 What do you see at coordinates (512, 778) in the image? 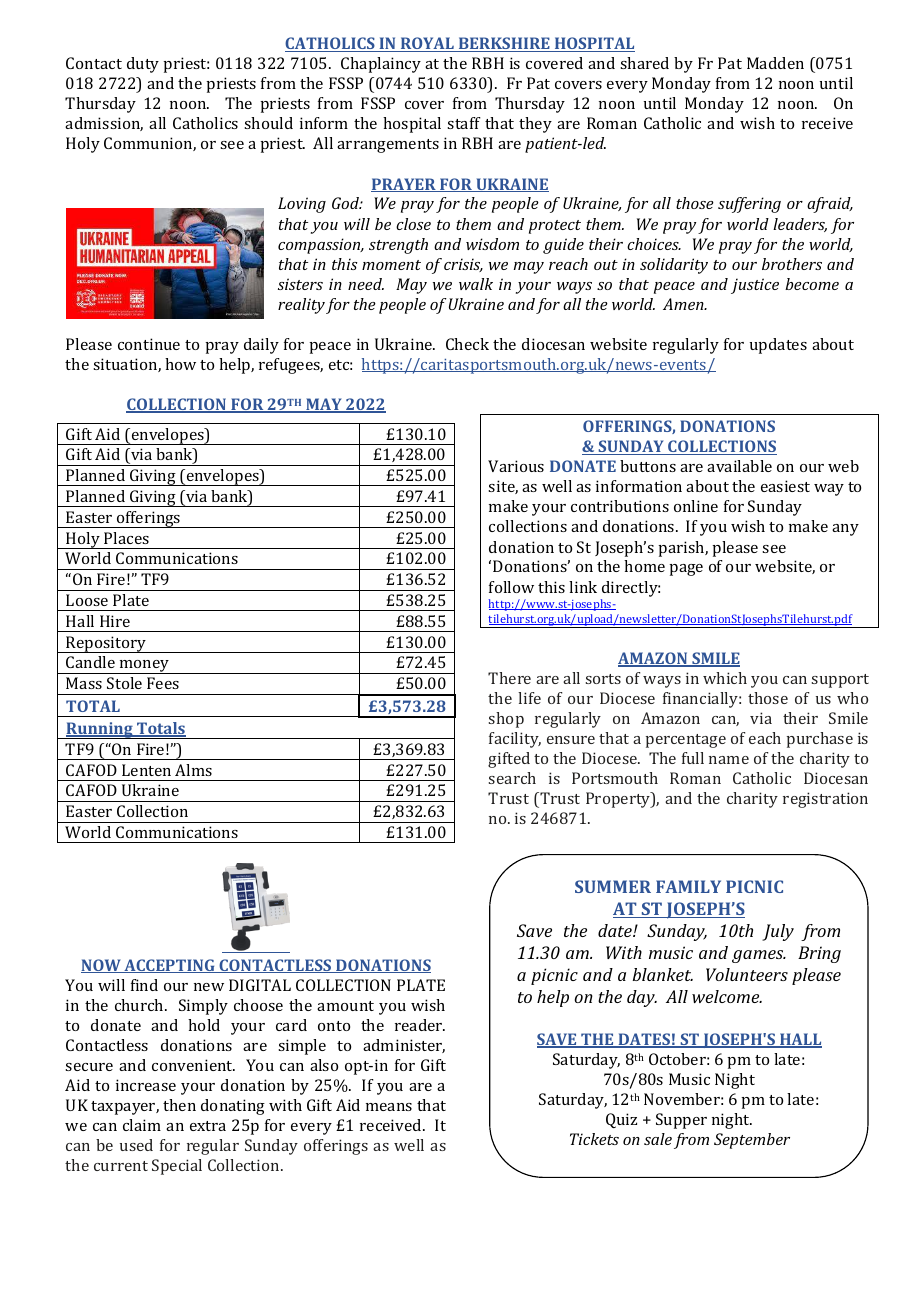
I see `search` at bounding box center [512, 778].
